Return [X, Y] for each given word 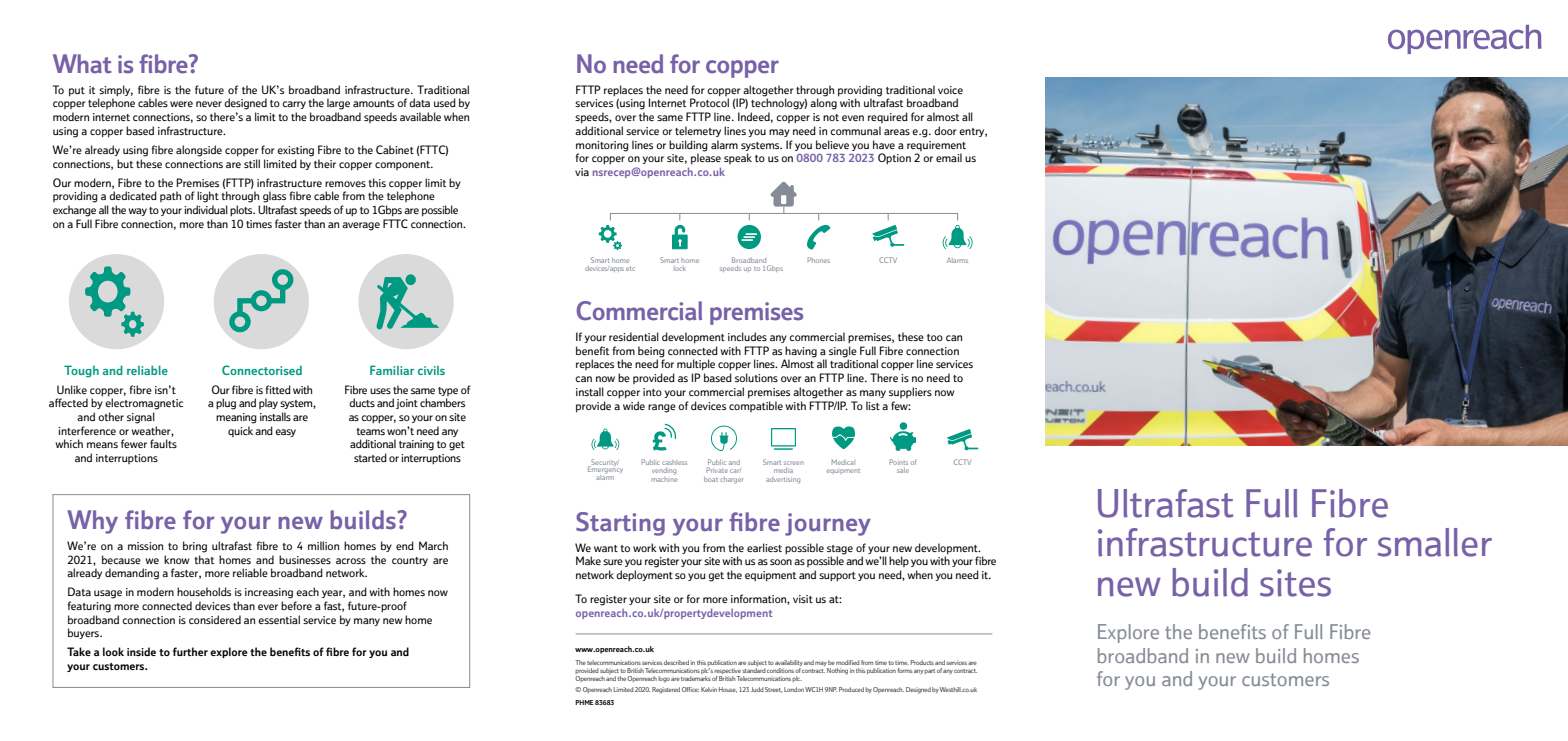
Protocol [709, 102]
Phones [819, 260]
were [181, 104]
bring [195, 547]
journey [828, 524]
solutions [756, 377]
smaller [1435, 542]
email [949, 157]
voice [950, 90]
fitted [278, 389]
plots [242, 210]
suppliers [910, 392]
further [190, 651]
